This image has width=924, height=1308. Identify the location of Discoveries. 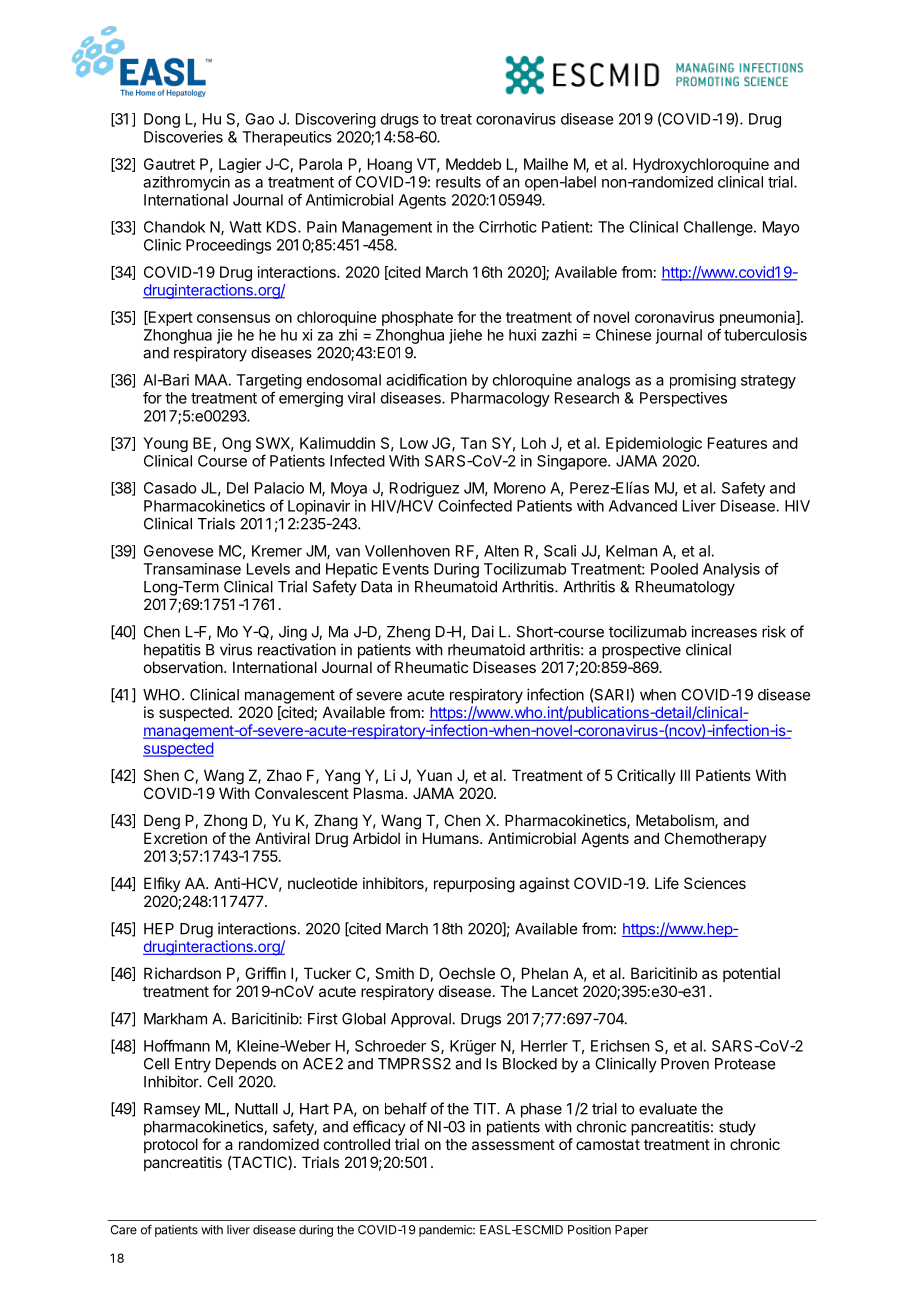
(183, 137).
